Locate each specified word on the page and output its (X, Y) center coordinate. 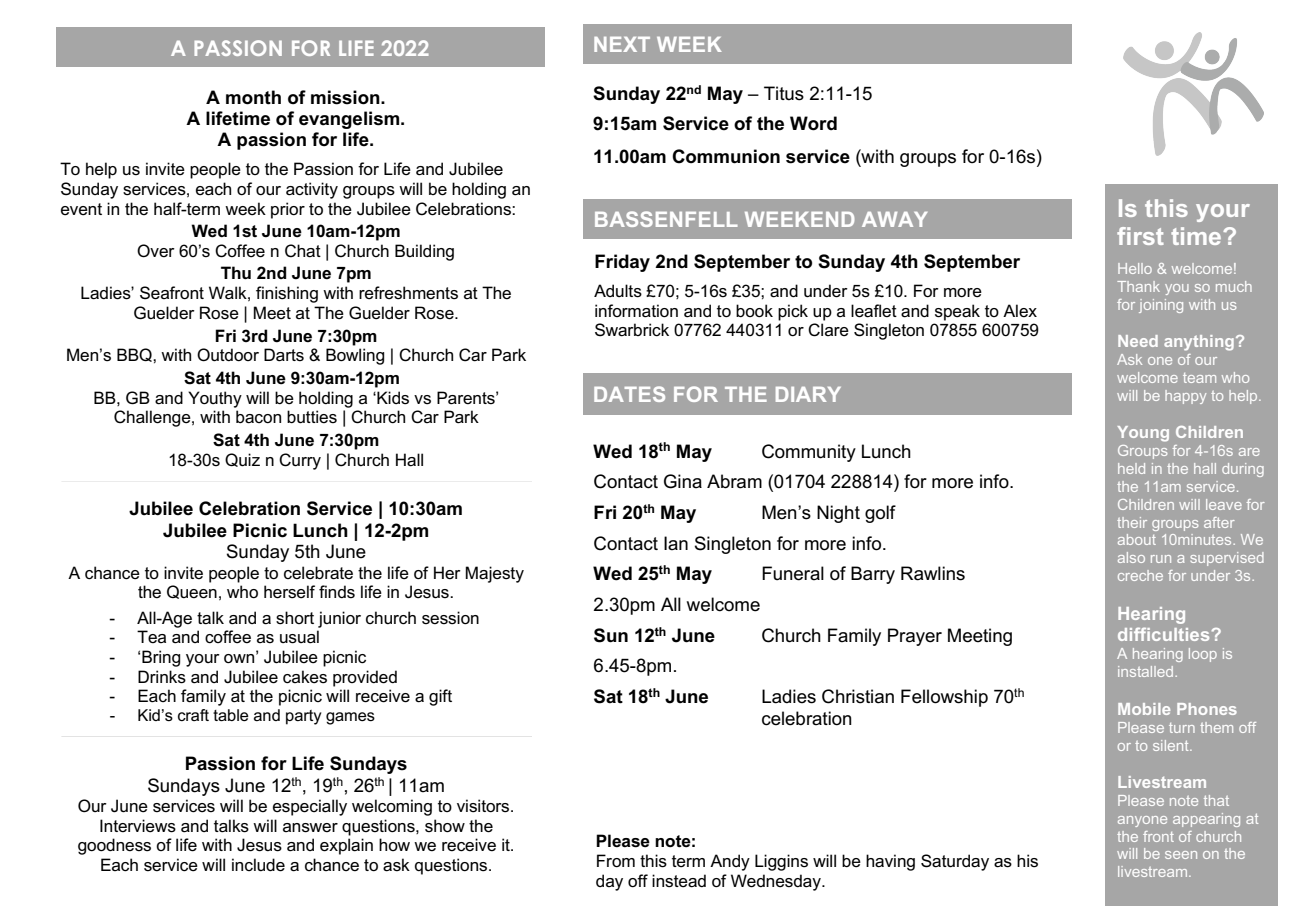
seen (1181, 855)
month (253, 97)
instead (679, 881)
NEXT (622, 44)
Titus (784, 93)
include (258, 865)
